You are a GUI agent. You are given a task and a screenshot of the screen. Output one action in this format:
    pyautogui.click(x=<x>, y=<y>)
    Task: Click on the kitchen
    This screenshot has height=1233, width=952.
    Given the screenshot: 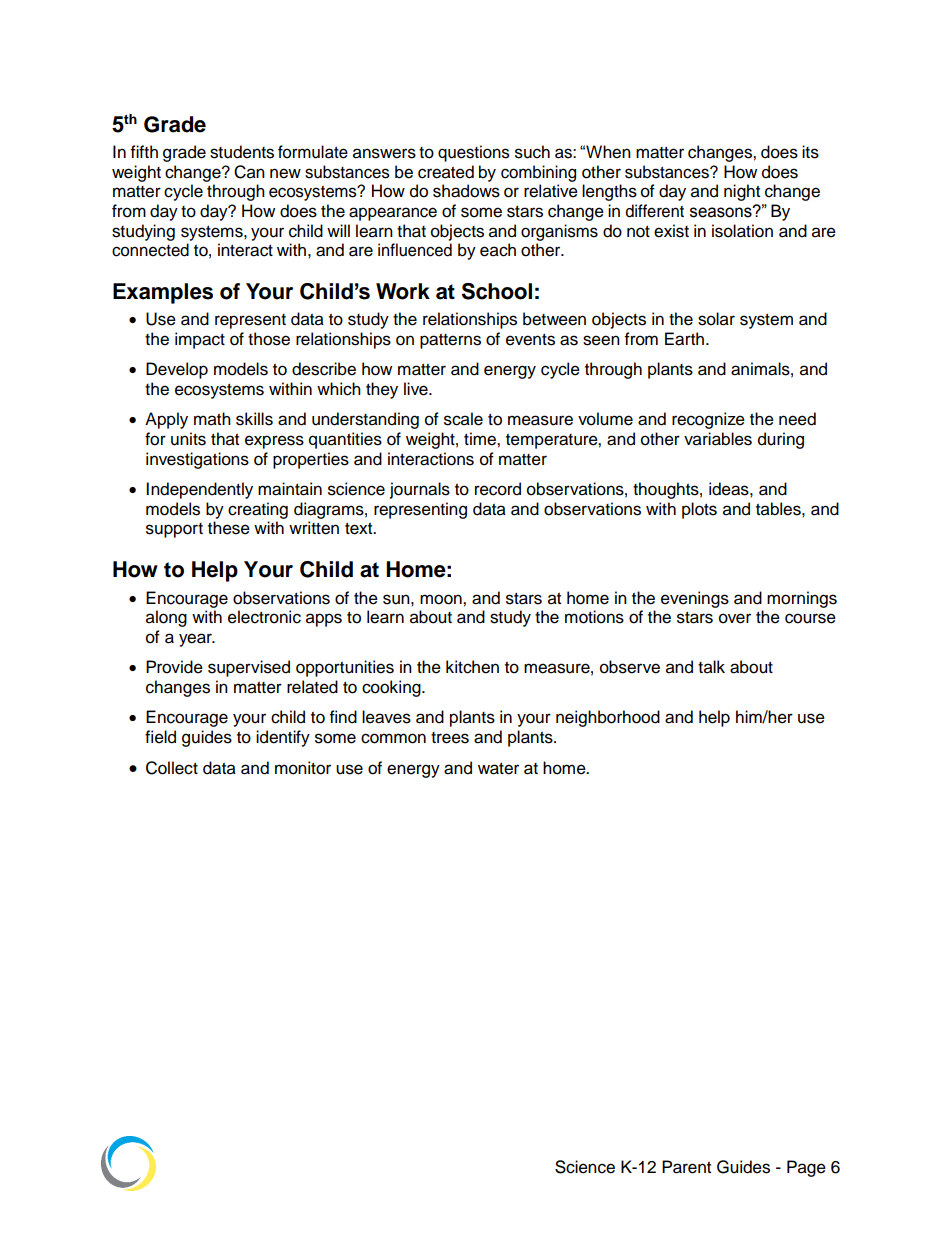 What is the action you would take?
    pyautogui.click(x=472, y=667)
